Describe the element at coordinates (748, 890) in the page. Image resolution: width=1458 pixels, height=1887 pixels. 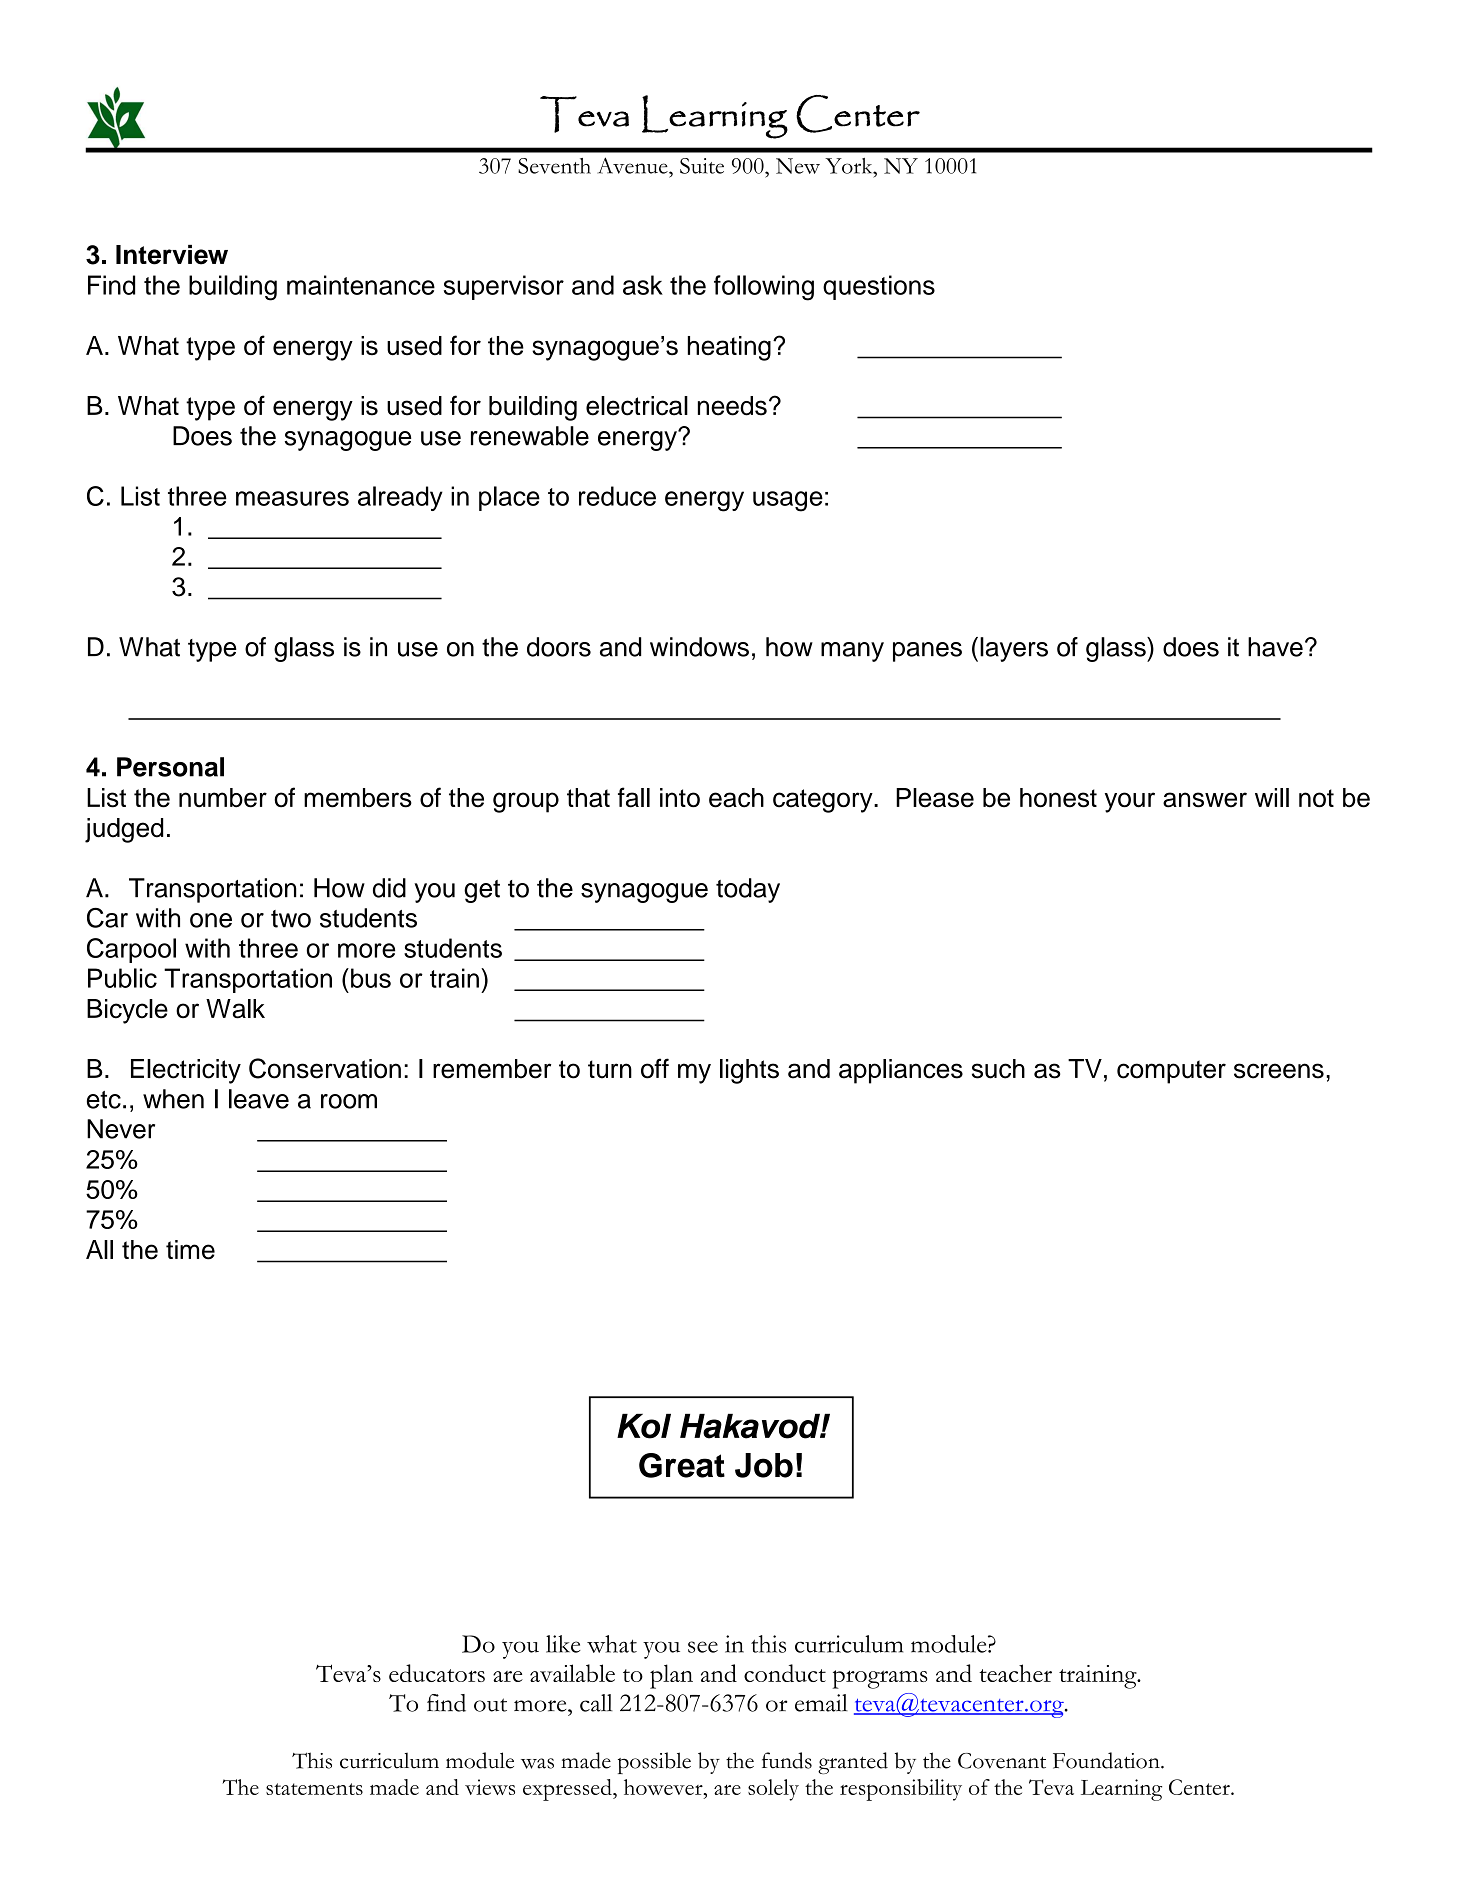
I see `today` at that location.
